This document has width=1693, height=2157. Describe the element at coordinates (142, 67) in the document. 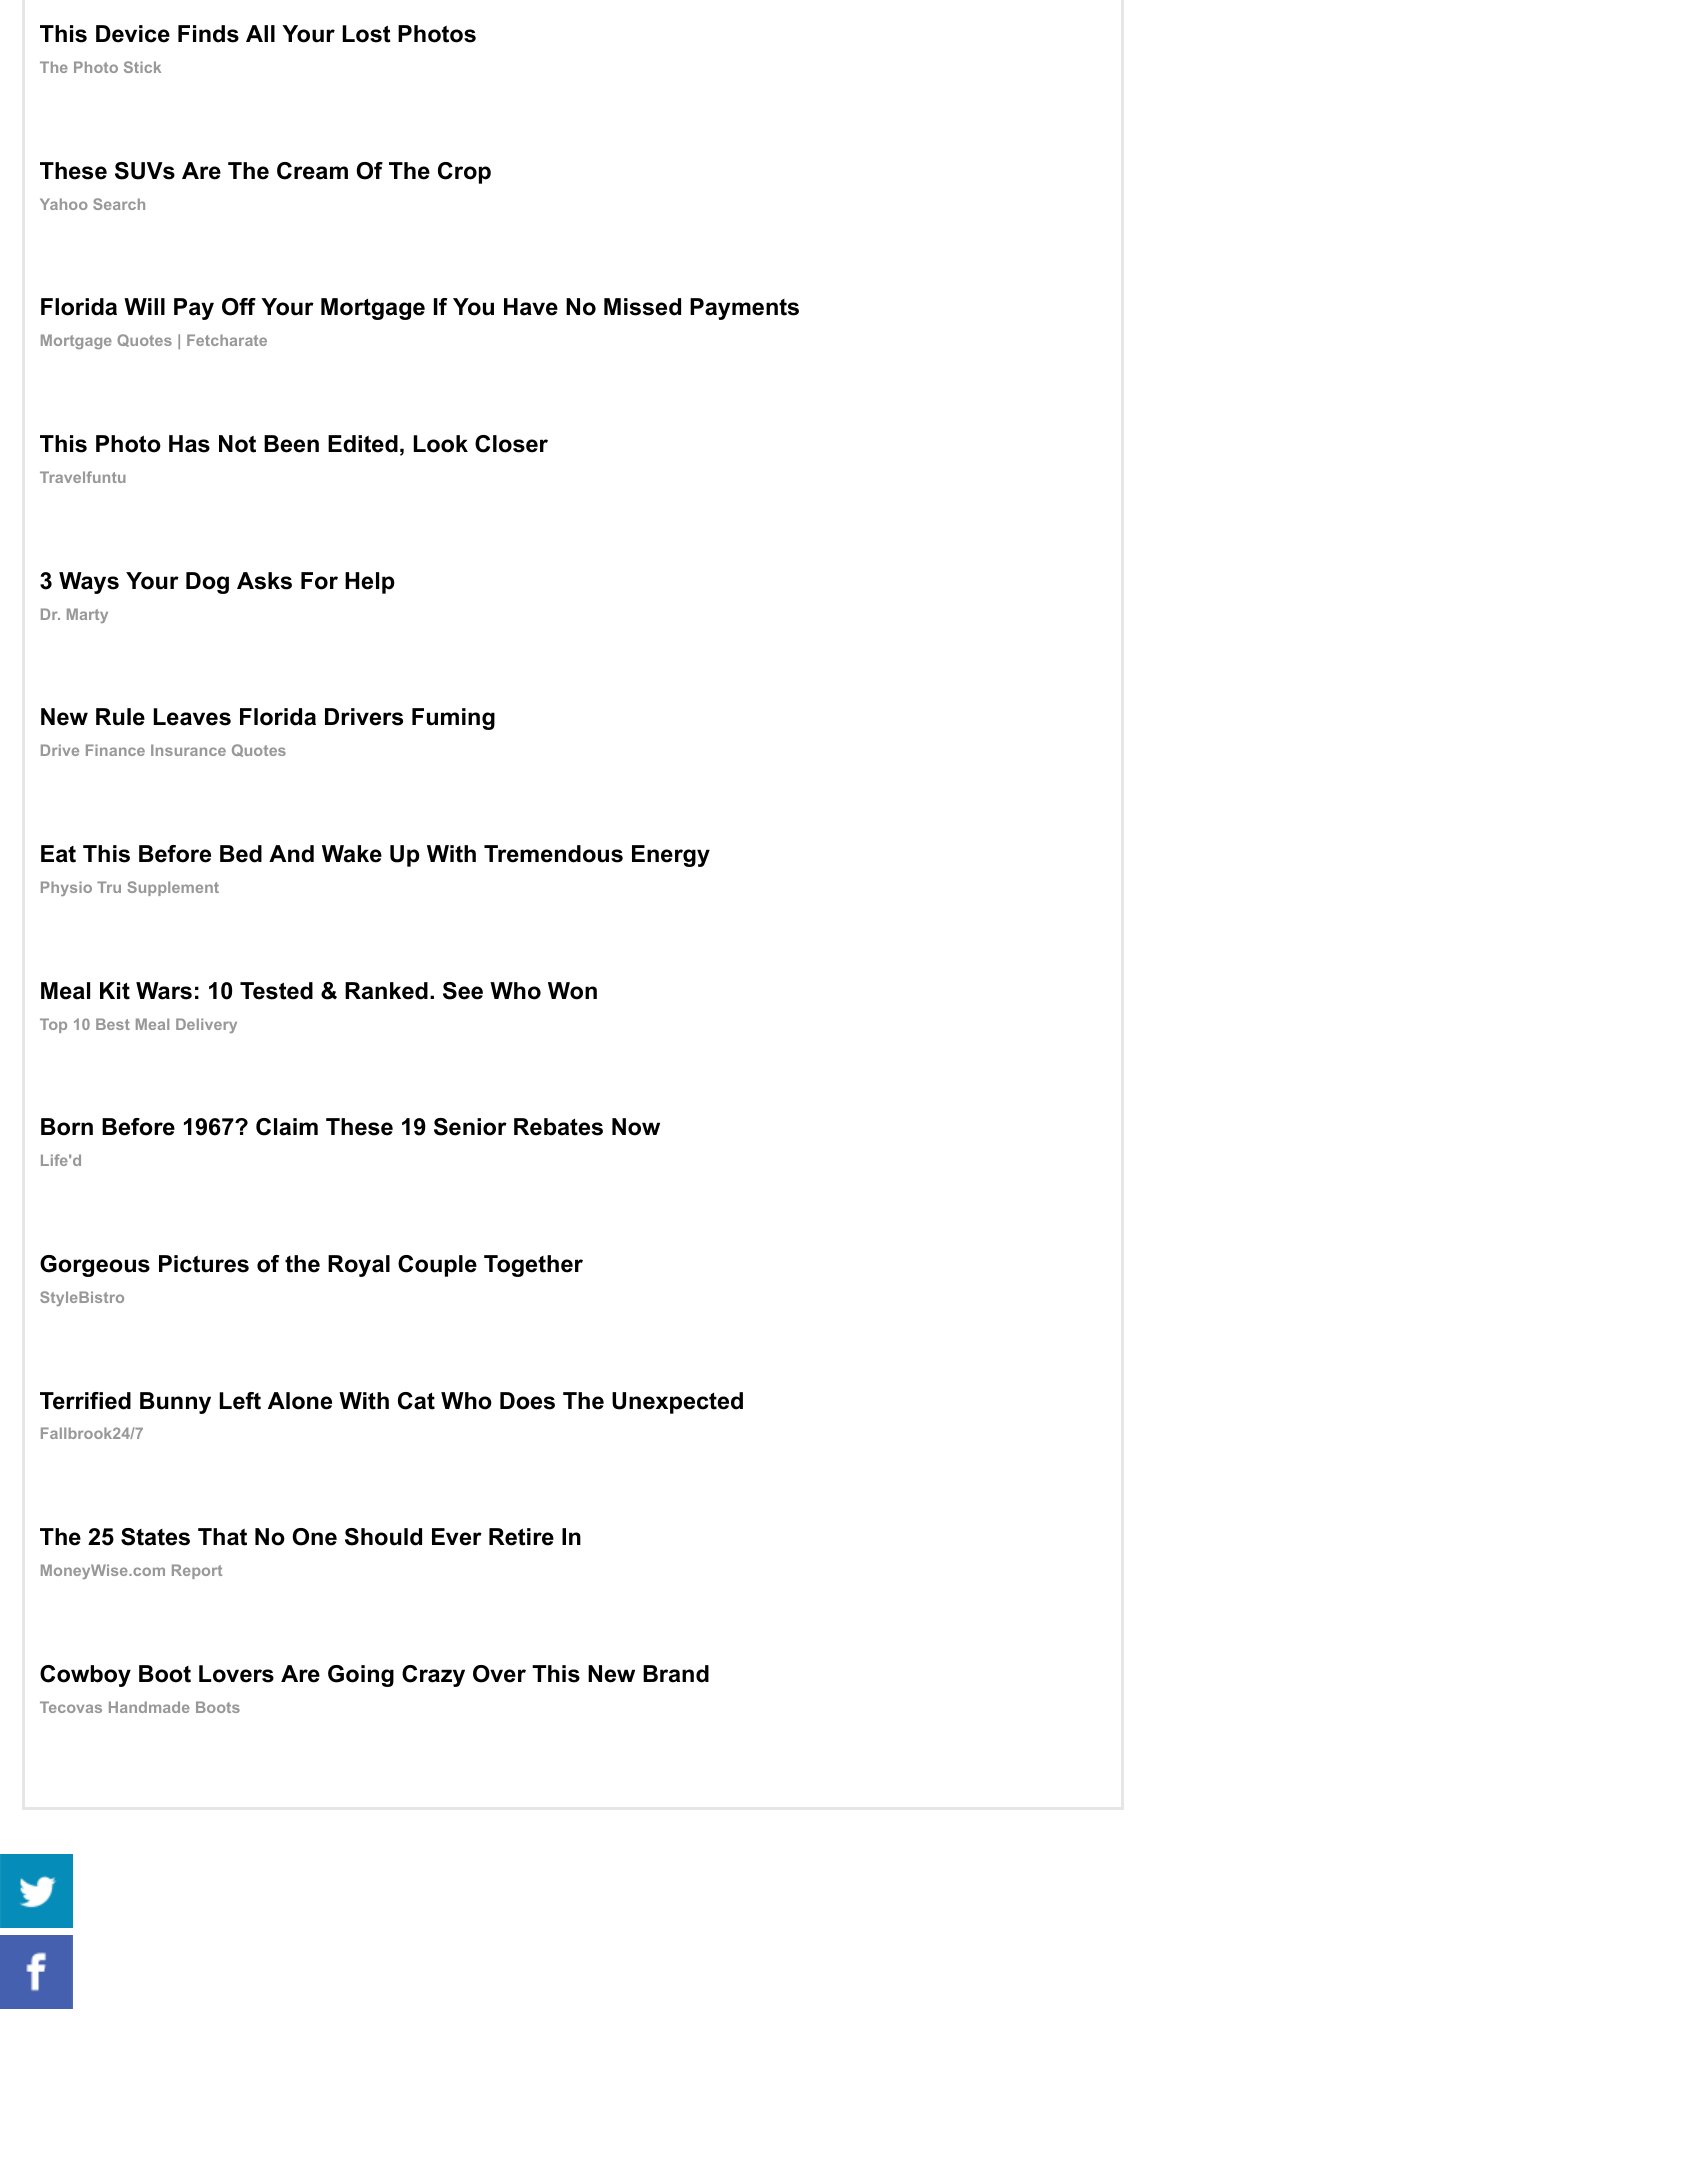

I see `Stick` at that location.
